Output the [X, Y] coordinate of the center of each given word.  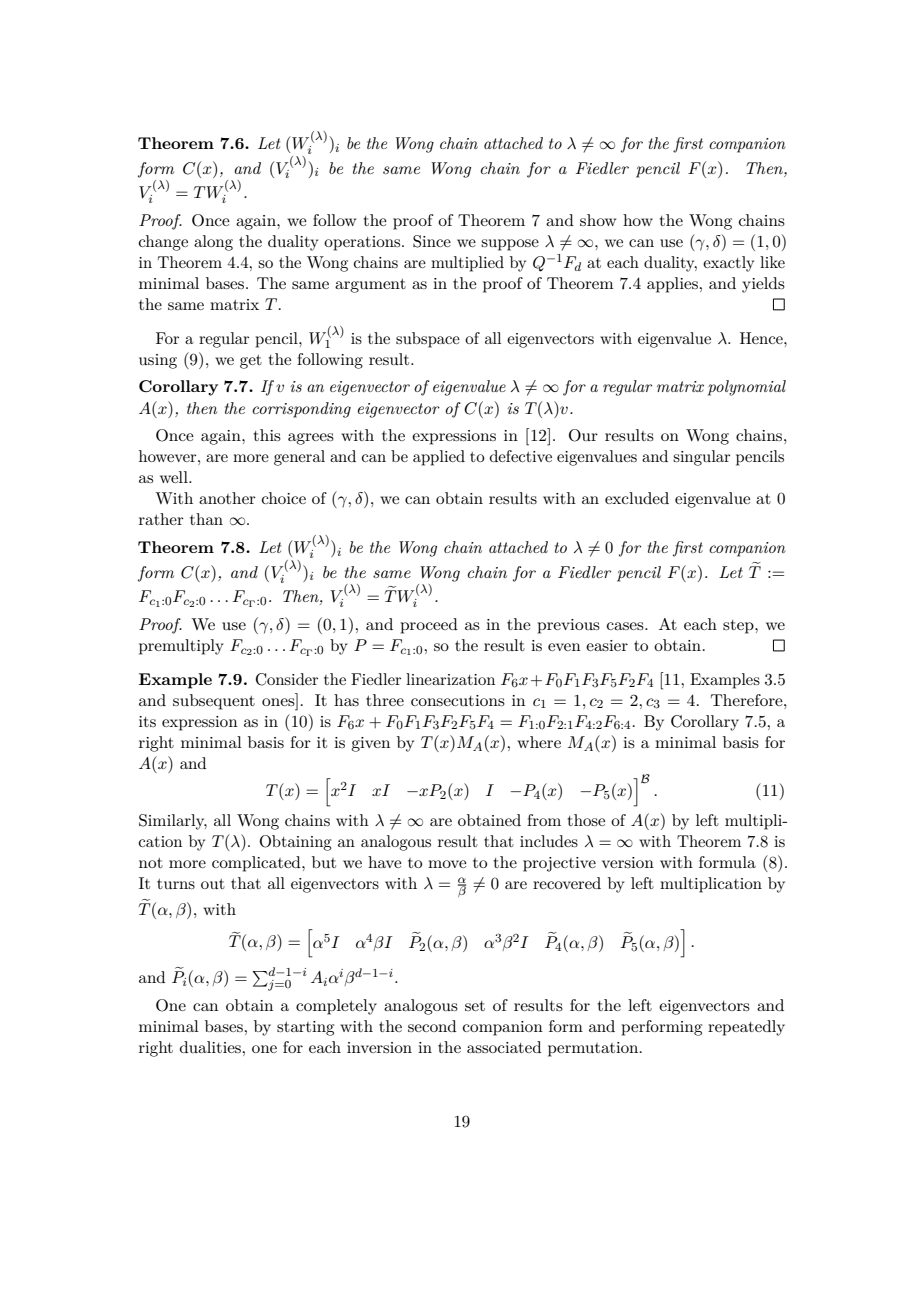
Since [432, 241]
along [213, 243]
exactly [728, 264]
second [432, 1026]
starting [305, 1028]
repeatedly [746, 1028]
